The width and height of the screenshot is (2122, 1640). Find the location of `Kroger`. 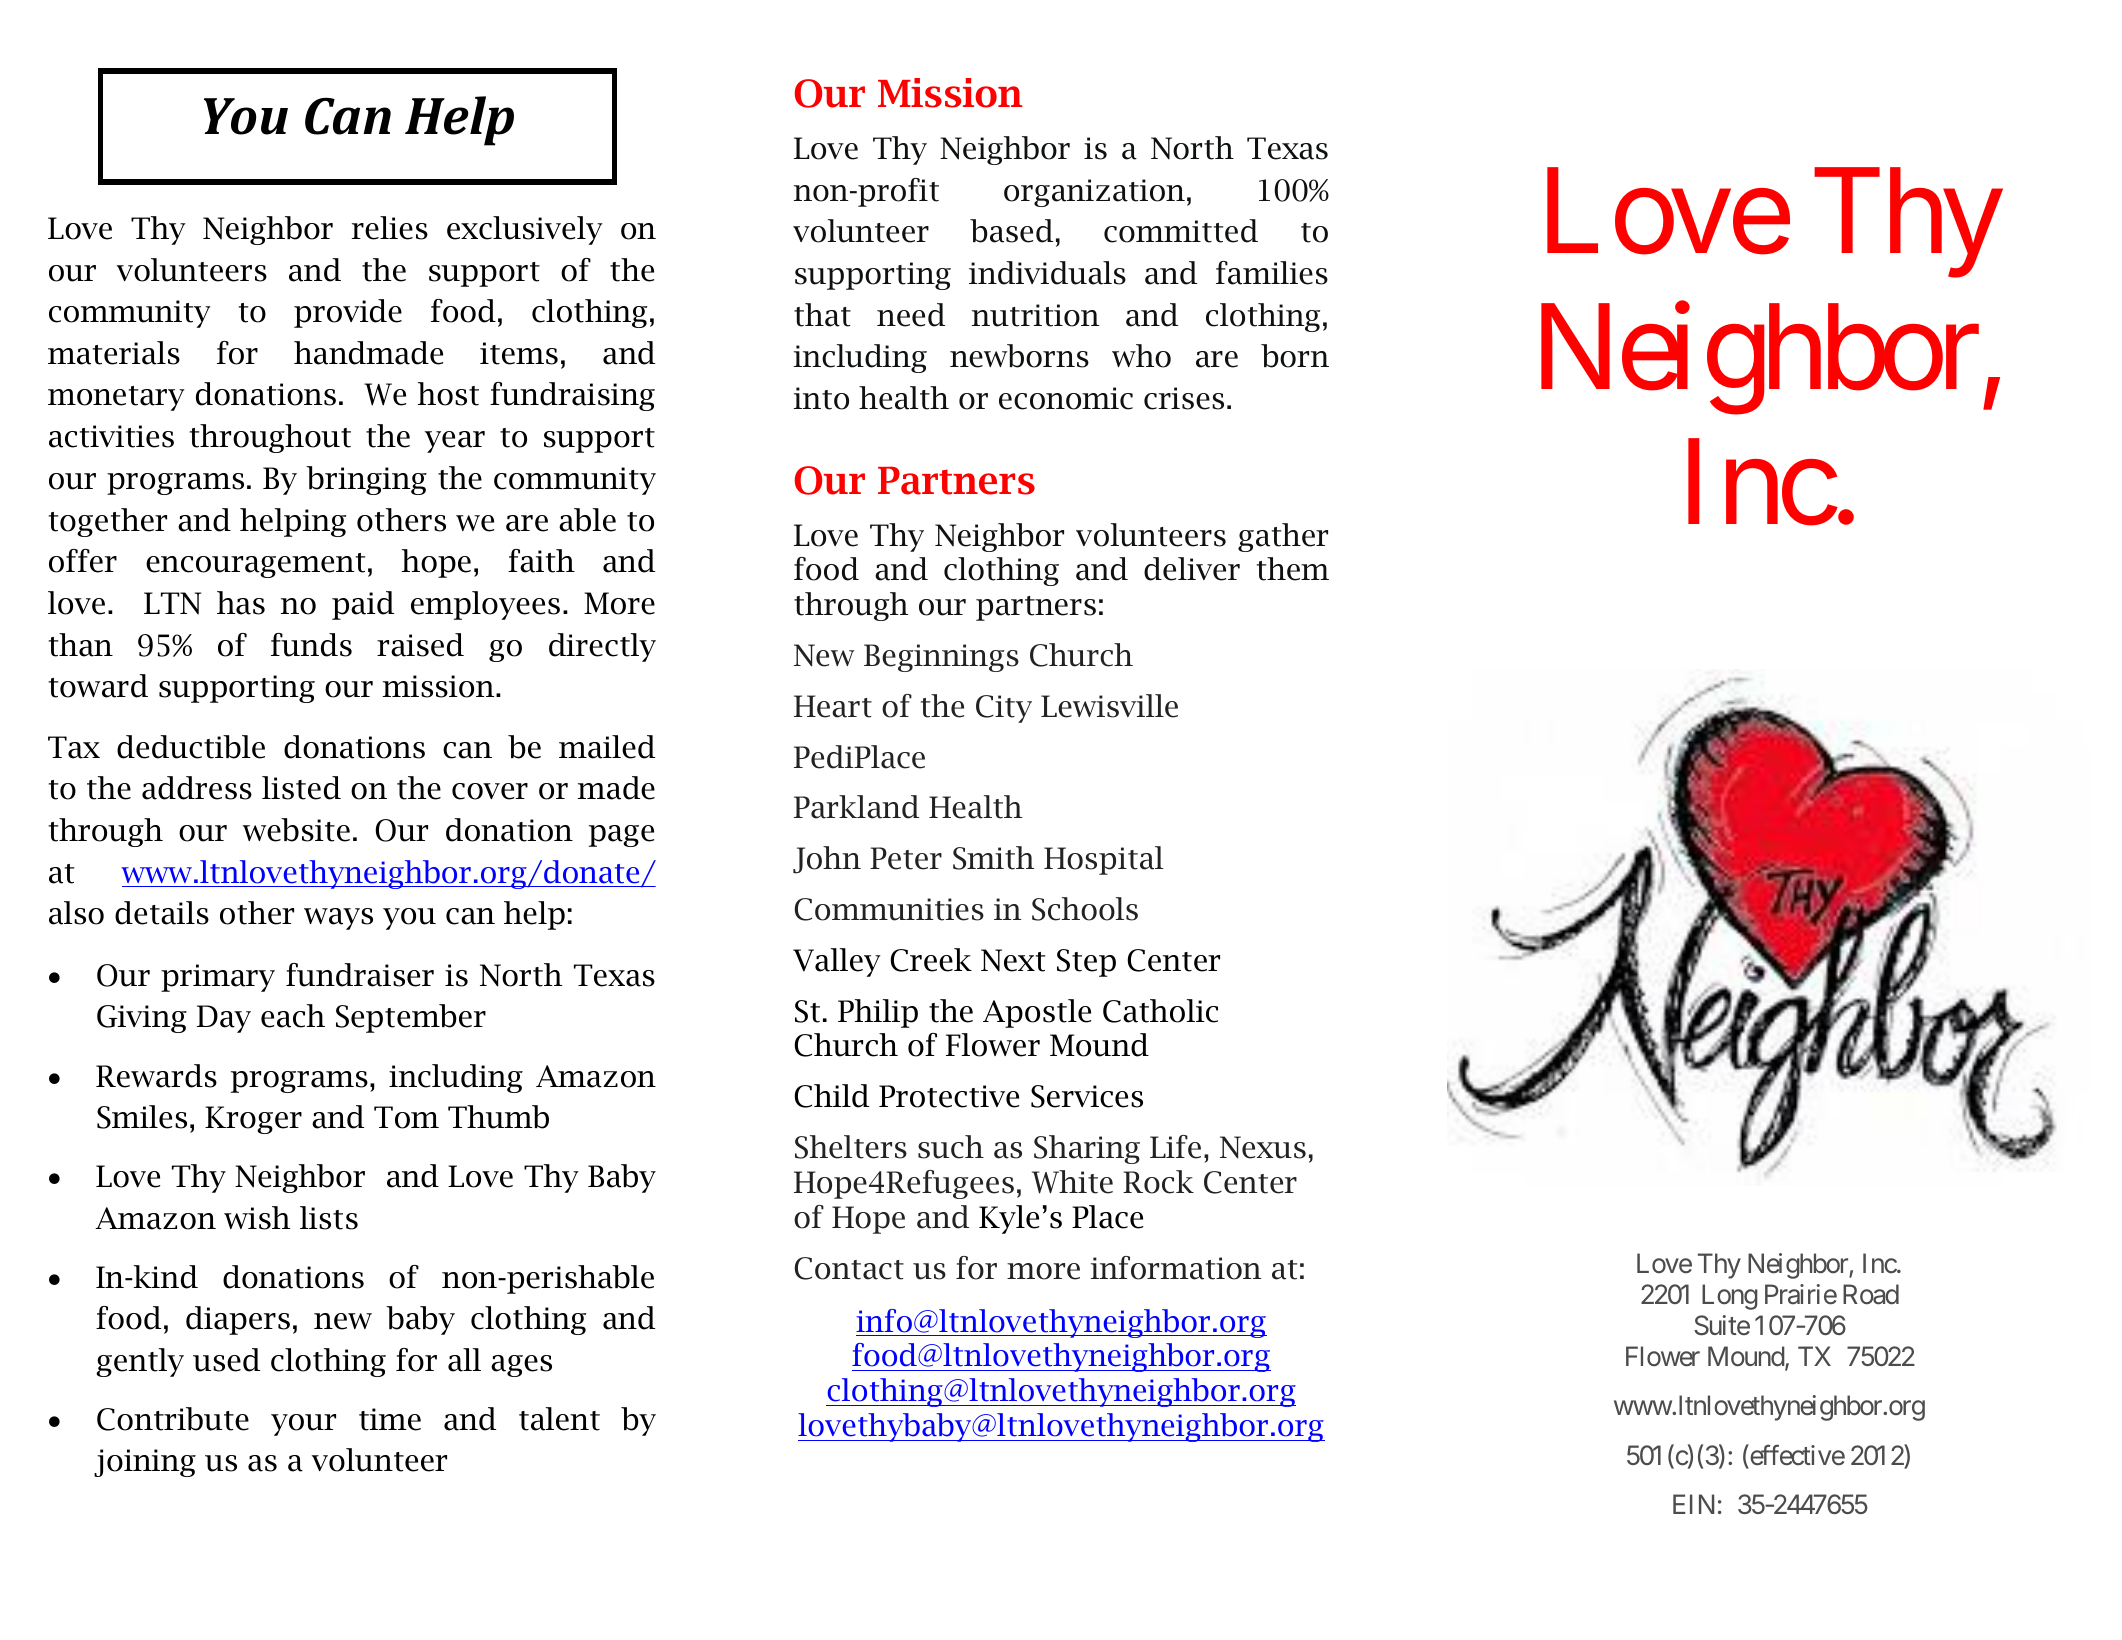

Kroger is located at coordinates (253, 1120).
